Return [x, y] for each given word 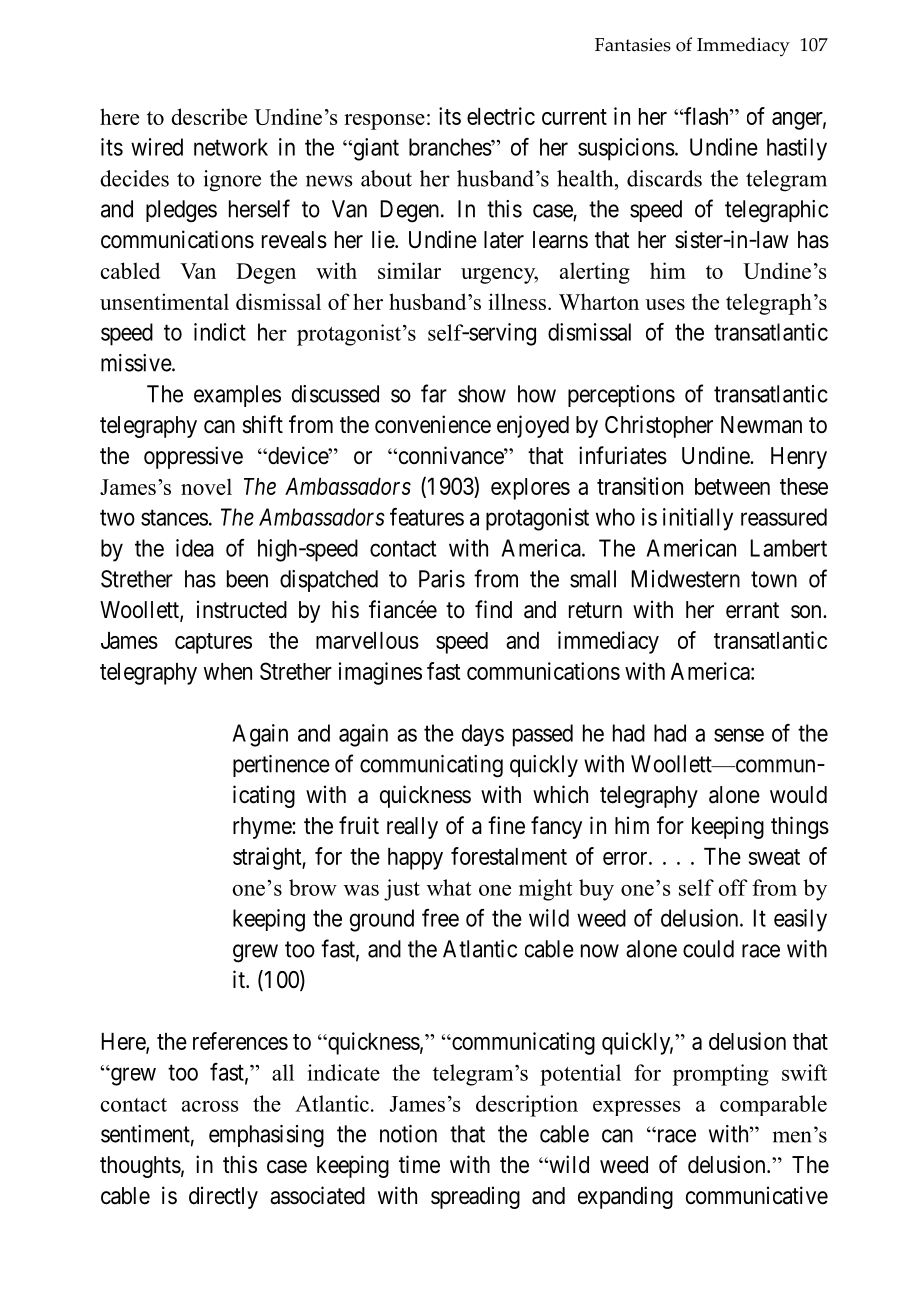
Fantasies [633, 45]
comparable [773, 1105]
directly [223, 1197]
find [493, 609]
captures [213, 643]
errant [752, 610]
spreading [475, 1197]
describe [209, 116]
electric [501, 116]
